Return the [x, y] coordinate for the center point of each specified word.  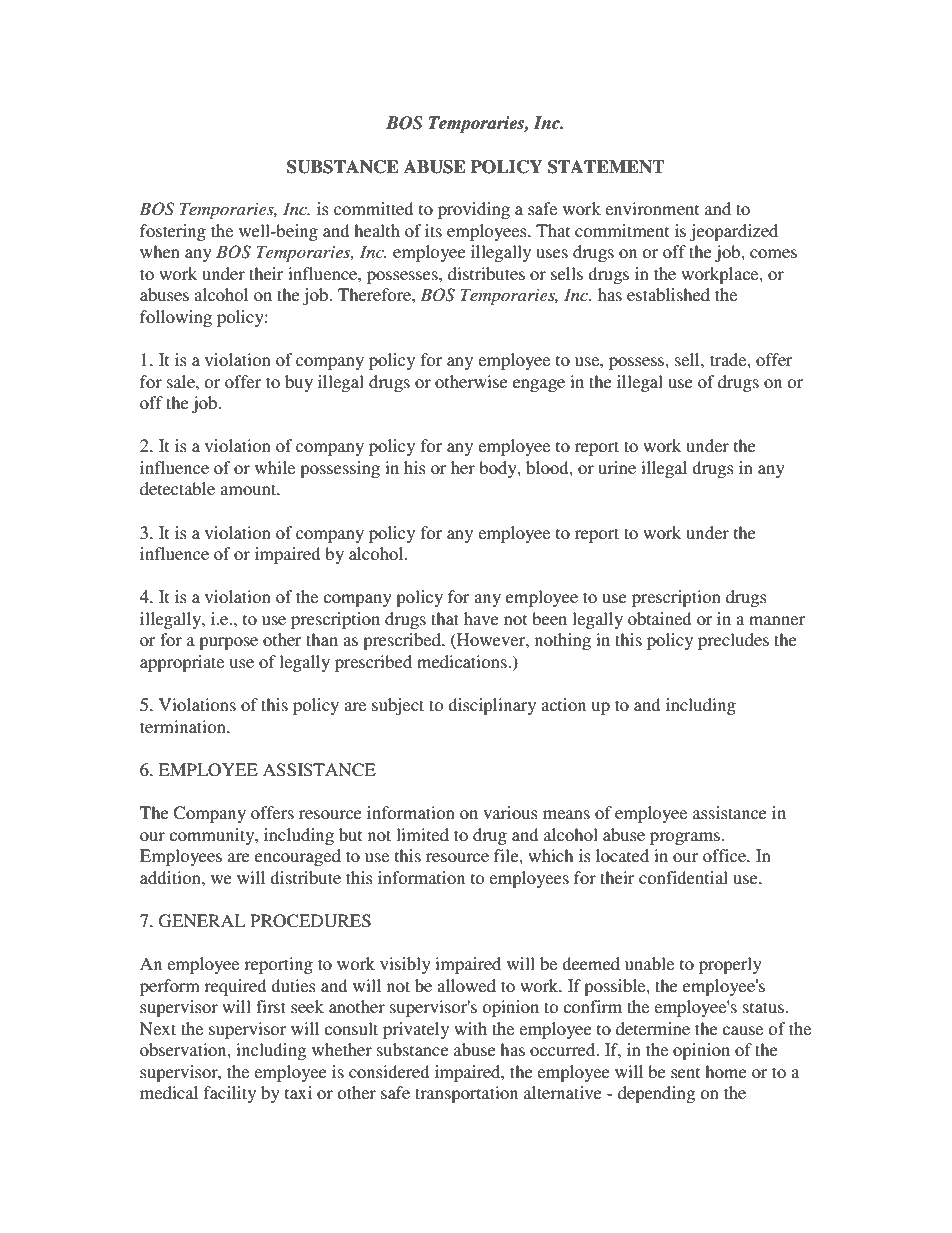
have [481, 618]
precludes [733, 641]
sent [685, 1072]
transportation [466, 1094]
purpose [228, 643]
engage [539, 385]
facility [230, 1094]
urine [617, 467]
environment [652, 208]
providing [474, 210]
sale [182, 381]
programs [685, 838]
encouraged [298, 857]
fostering [173, 232]
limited [422, 834]
